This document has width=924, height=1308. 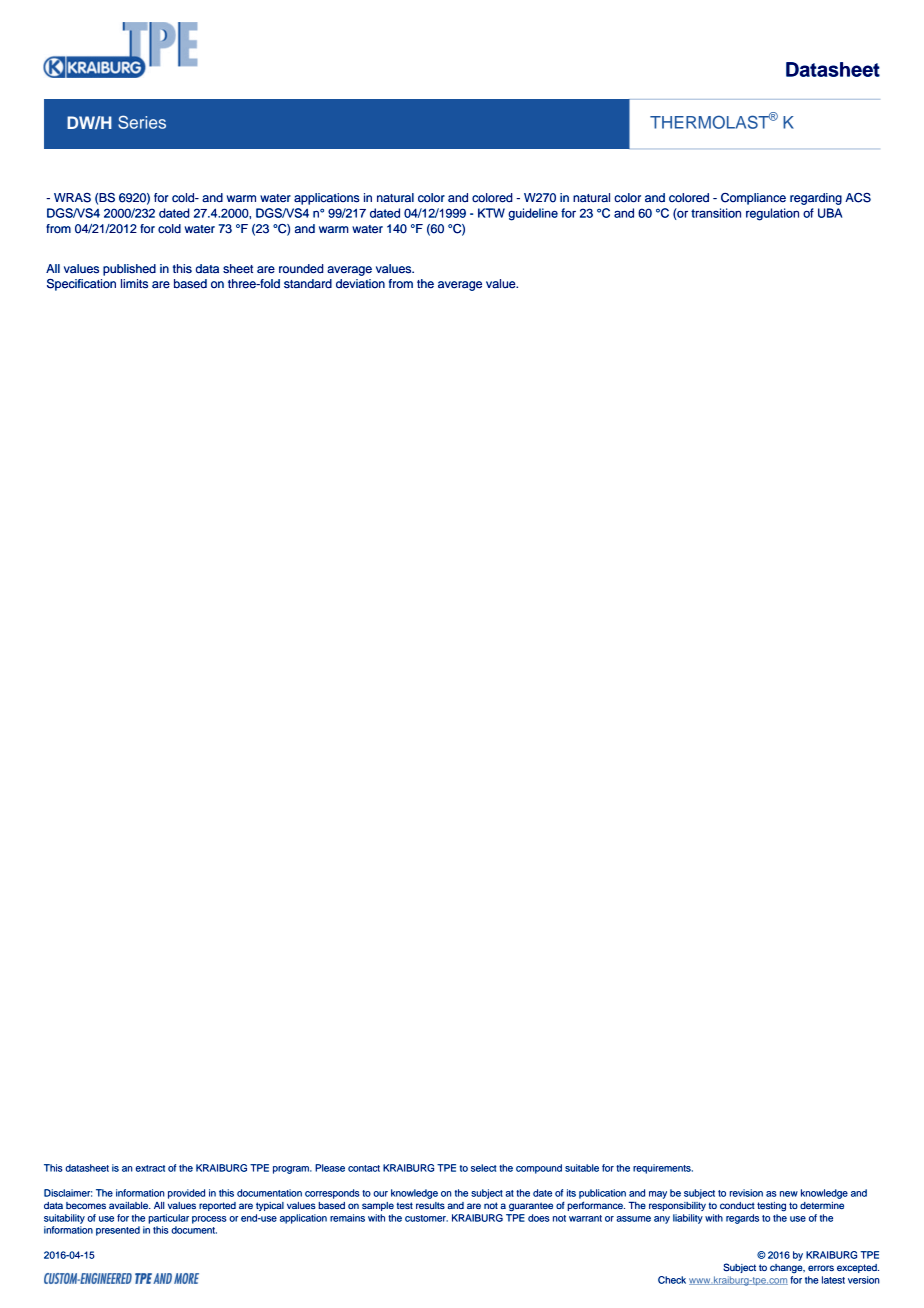 What do you see at coordinates (134, 284) in the document?
I see `limits` at bounding box center [134, 284].
